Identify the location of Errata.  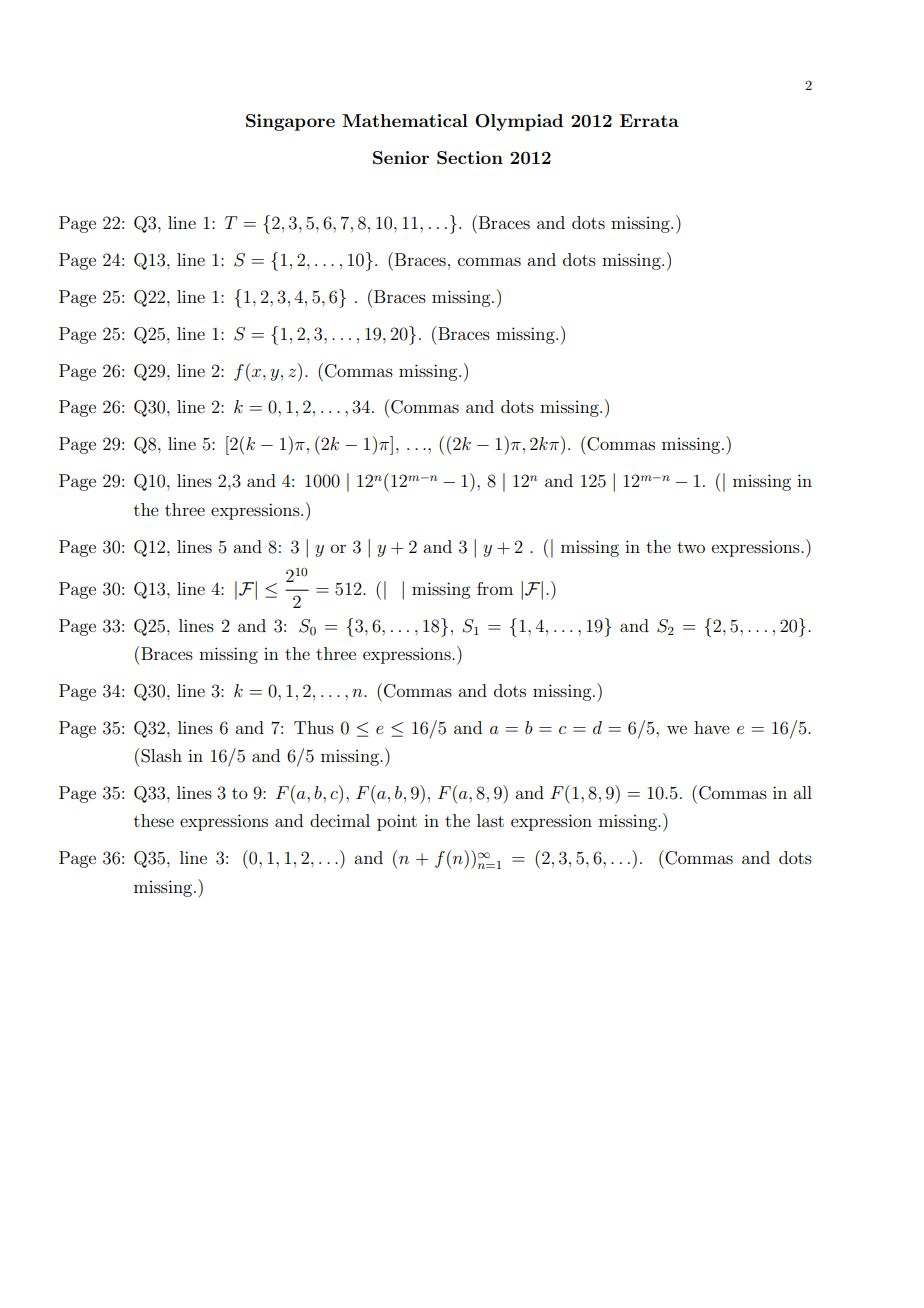
(649, 120).
